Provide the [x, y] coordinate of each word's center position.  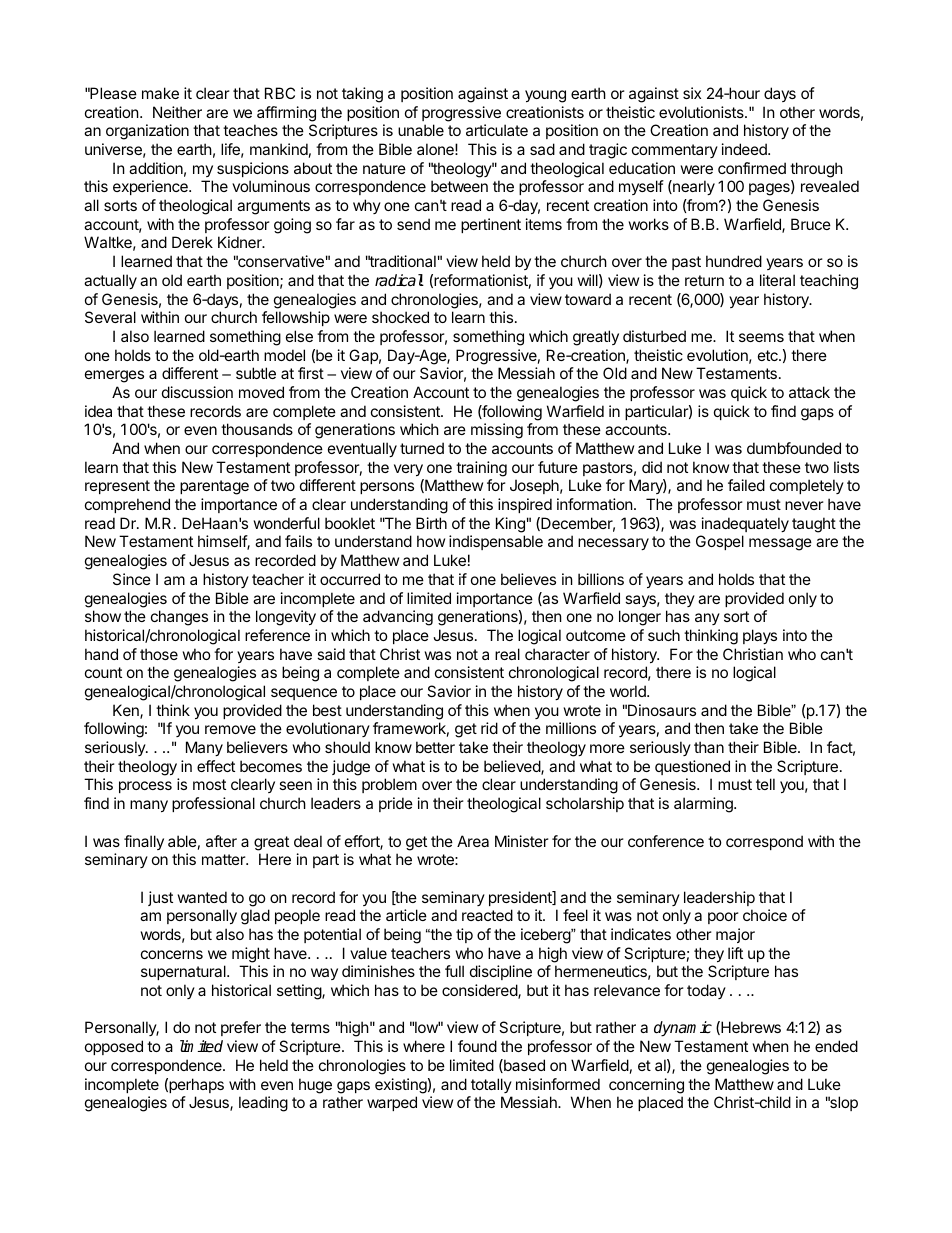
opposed [114, 1047]
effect [216, 766]
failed [746, 485]
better [435, 747]
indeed [745, 149]
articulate [497, 130]
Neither [177, 112]
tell [765, 784]
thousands [257, 429]
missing [497, 431]
